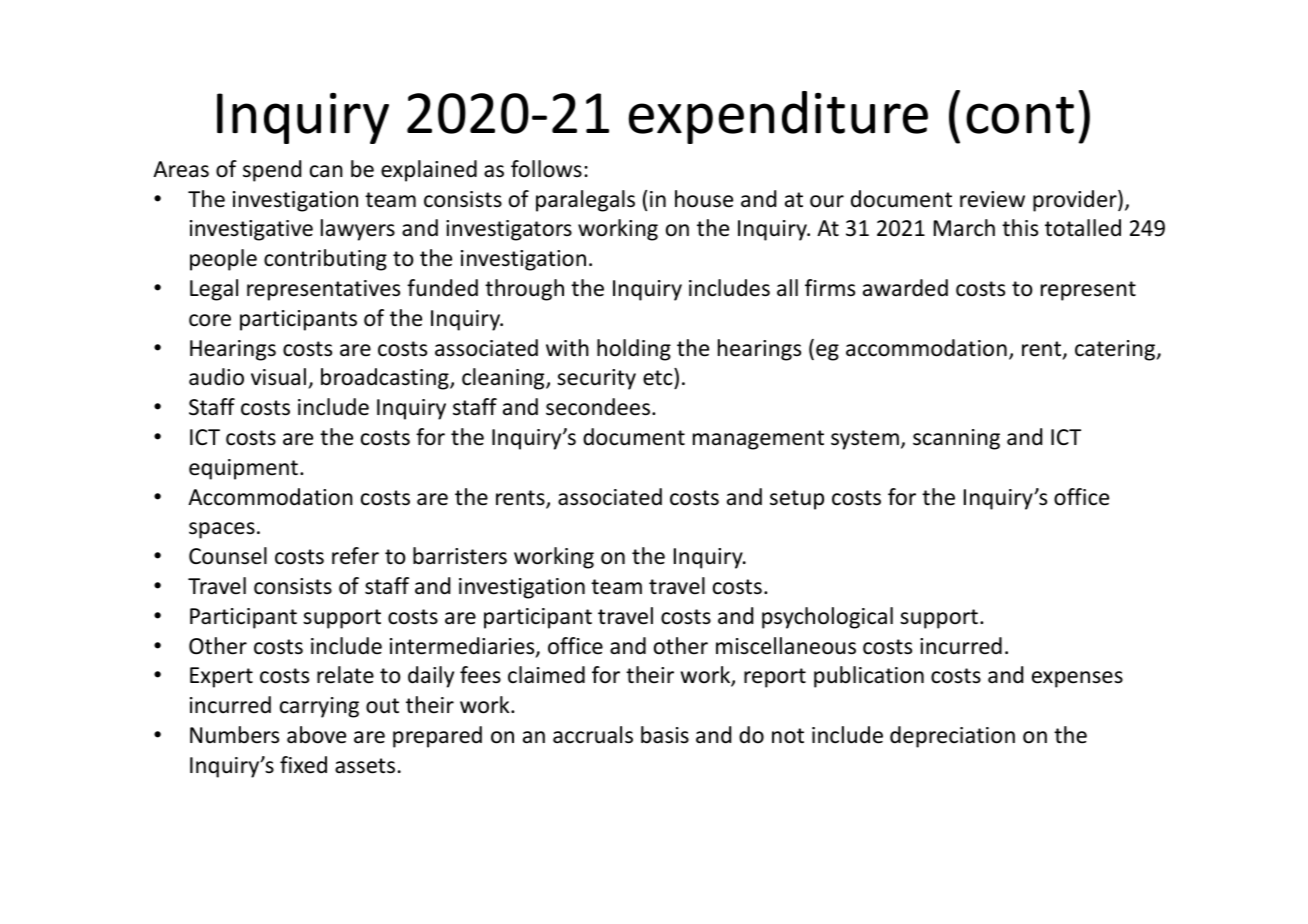 This page has height=924, width=1308. Describe the element at coordinates (243, 469) in the page. I see `equipment` at that location.
